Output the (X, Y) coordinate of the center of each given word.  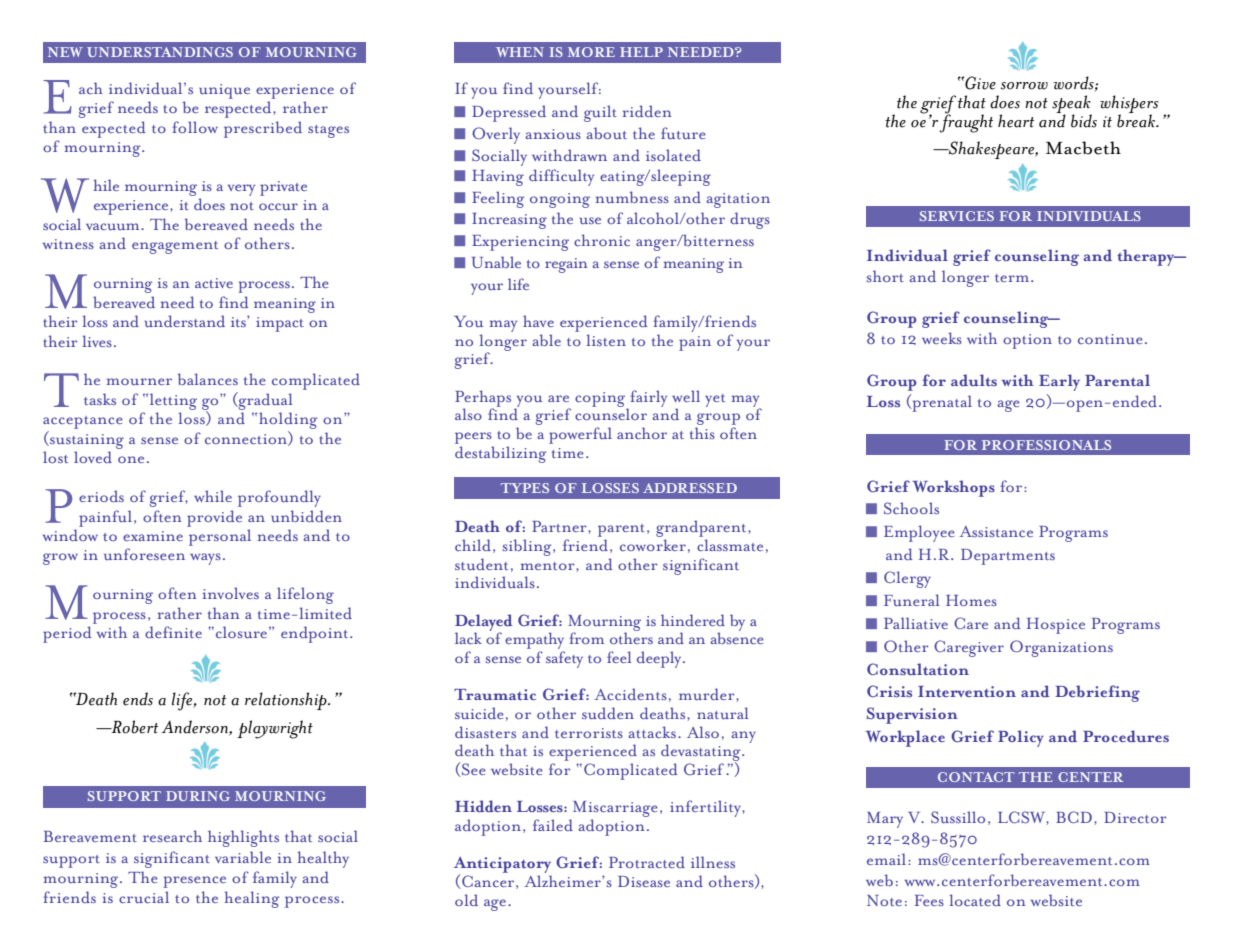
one (131, 459)
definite (173, 632)
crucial (144, 897)
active (214, 283)
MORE (591, 52)
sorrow (1024, 86)
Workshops (953, 488)
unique (224, 91)
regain (566, 265)
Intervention (967, 691)
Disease (644, 881)
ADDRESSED (690, 488)
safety (564, 659)
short (885, 276)
